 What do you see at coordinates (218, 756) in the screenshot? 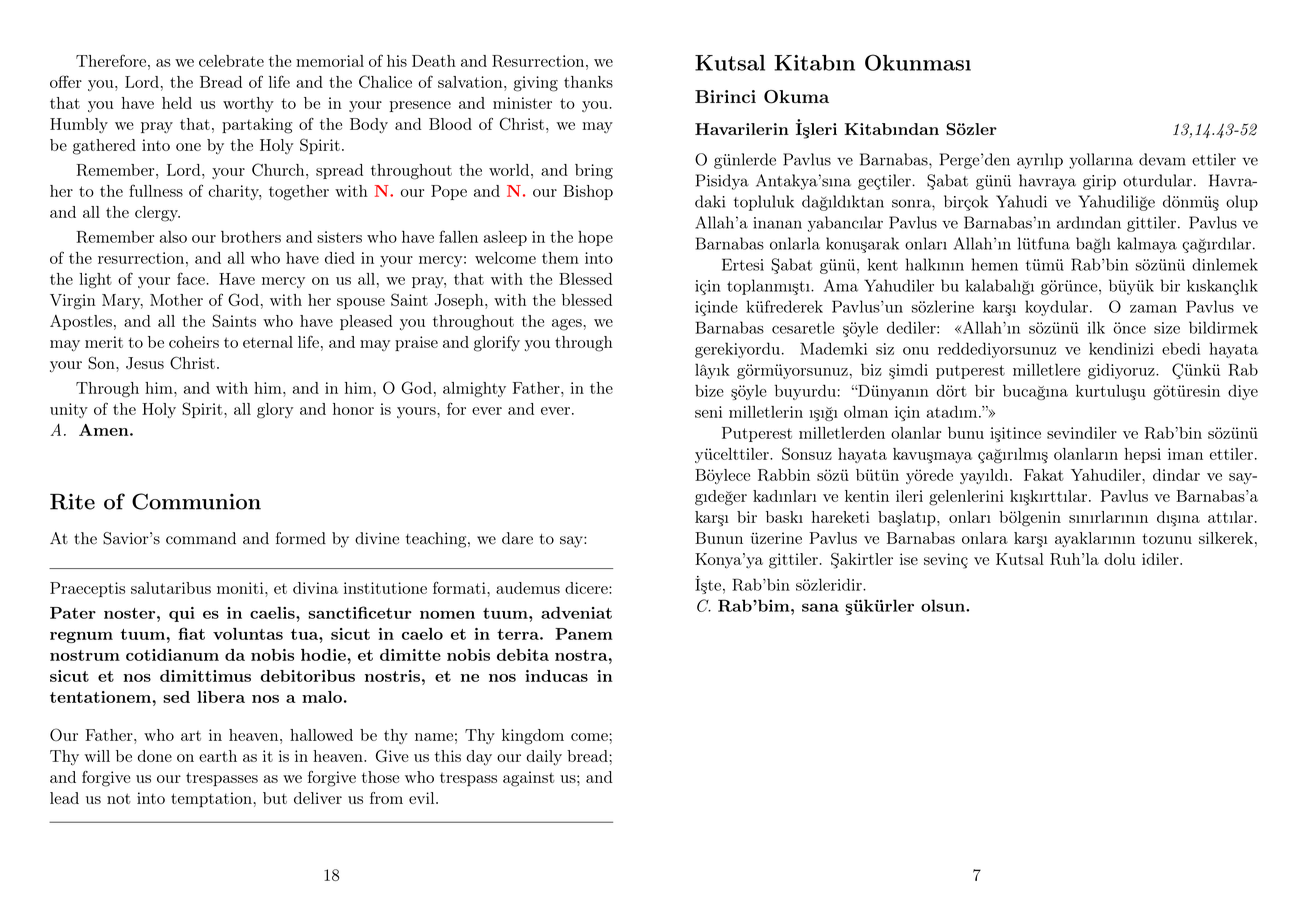
I see `earth` at bounding box center [218, 756].
